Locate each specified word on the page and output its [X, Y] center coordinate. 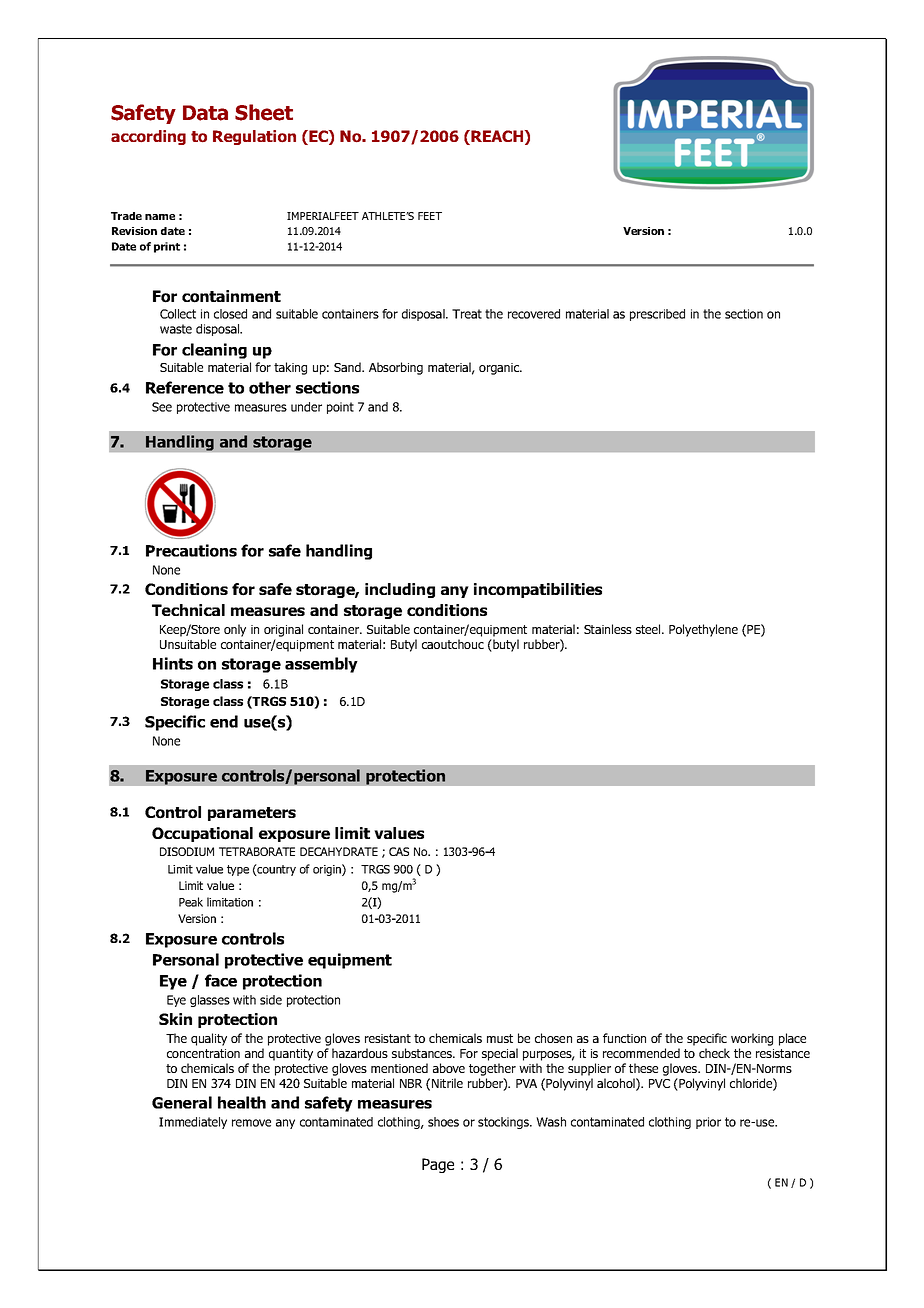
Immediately [193, 1123]
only [235, 630]
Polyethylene [703, 630]
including [400, 590]
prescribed [657, 315]
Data [205, 113]
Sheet [264, 112]
